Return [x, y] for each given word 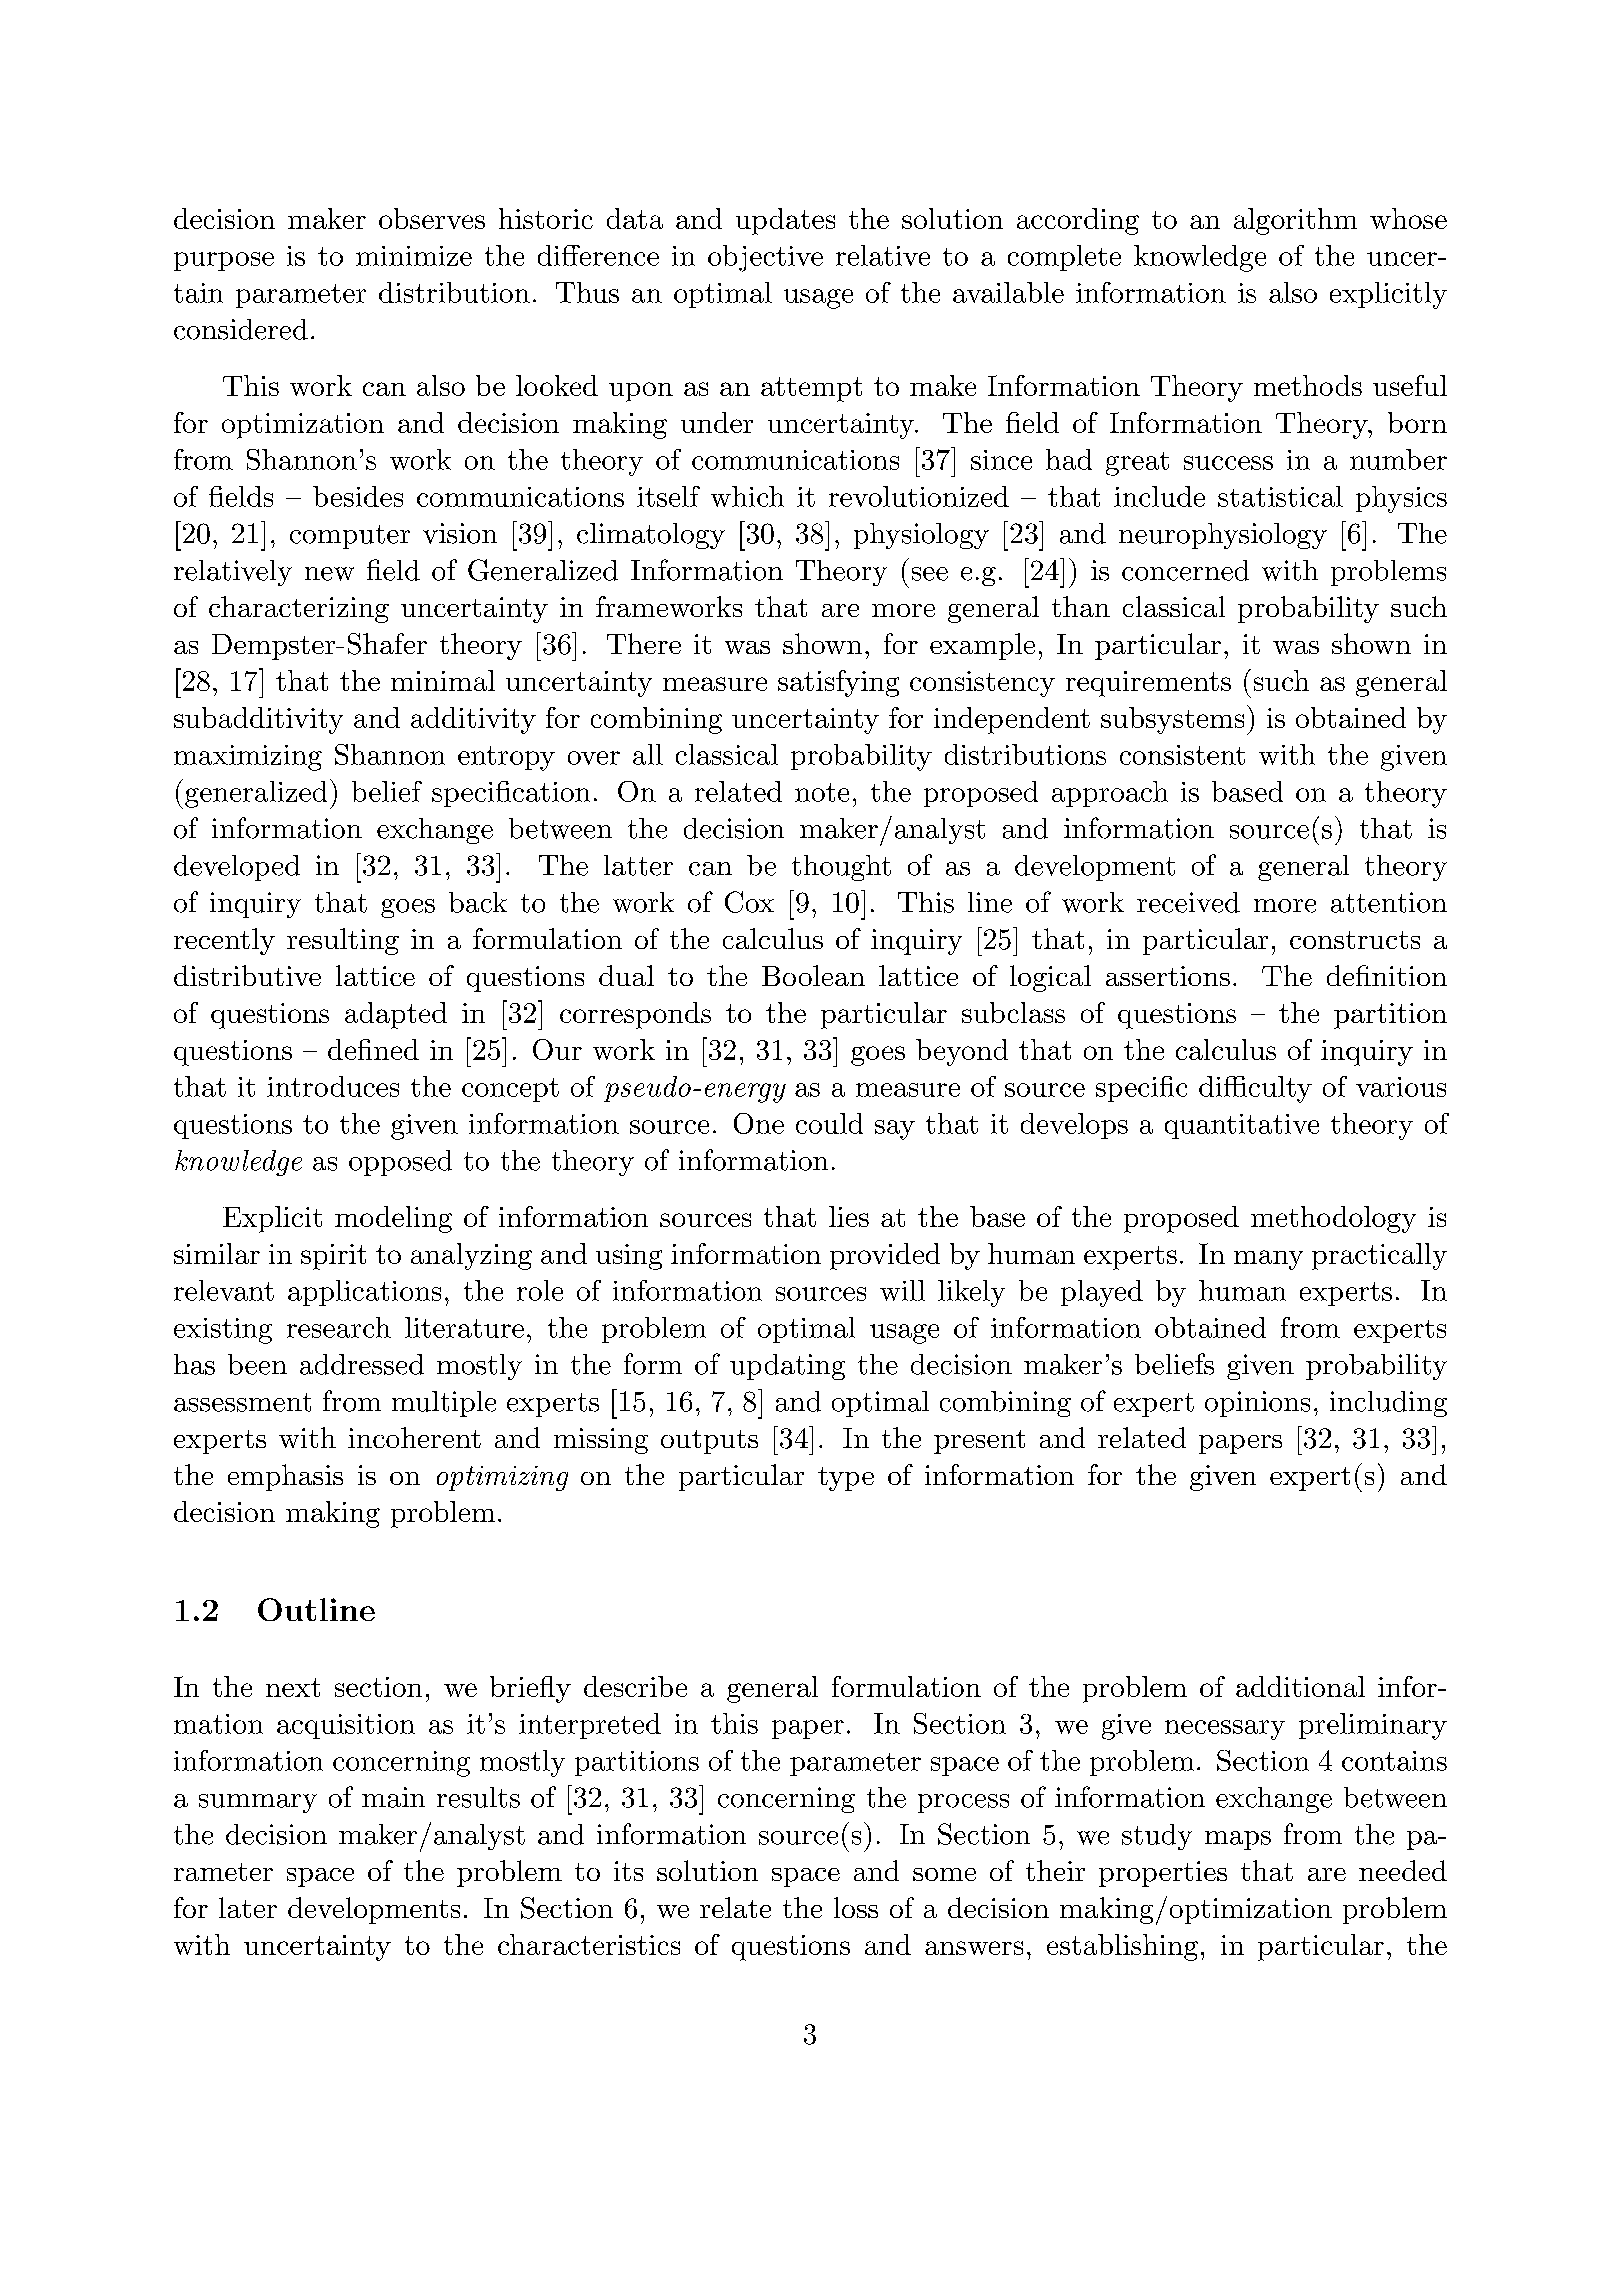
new [329, 574]
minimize [414, 256]
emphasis [285, 1477]
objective [765, 258]
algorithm [1295, 221]
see [930, 574]
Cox [749, 902]
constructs [1355, 940]
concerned [1185, 570]
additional [1300, 1686]
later [248, 1907]
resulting [343, 941]
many [1268, 1260]
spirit [333, 1257]
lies [849, 1216]
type [846, 1479]
